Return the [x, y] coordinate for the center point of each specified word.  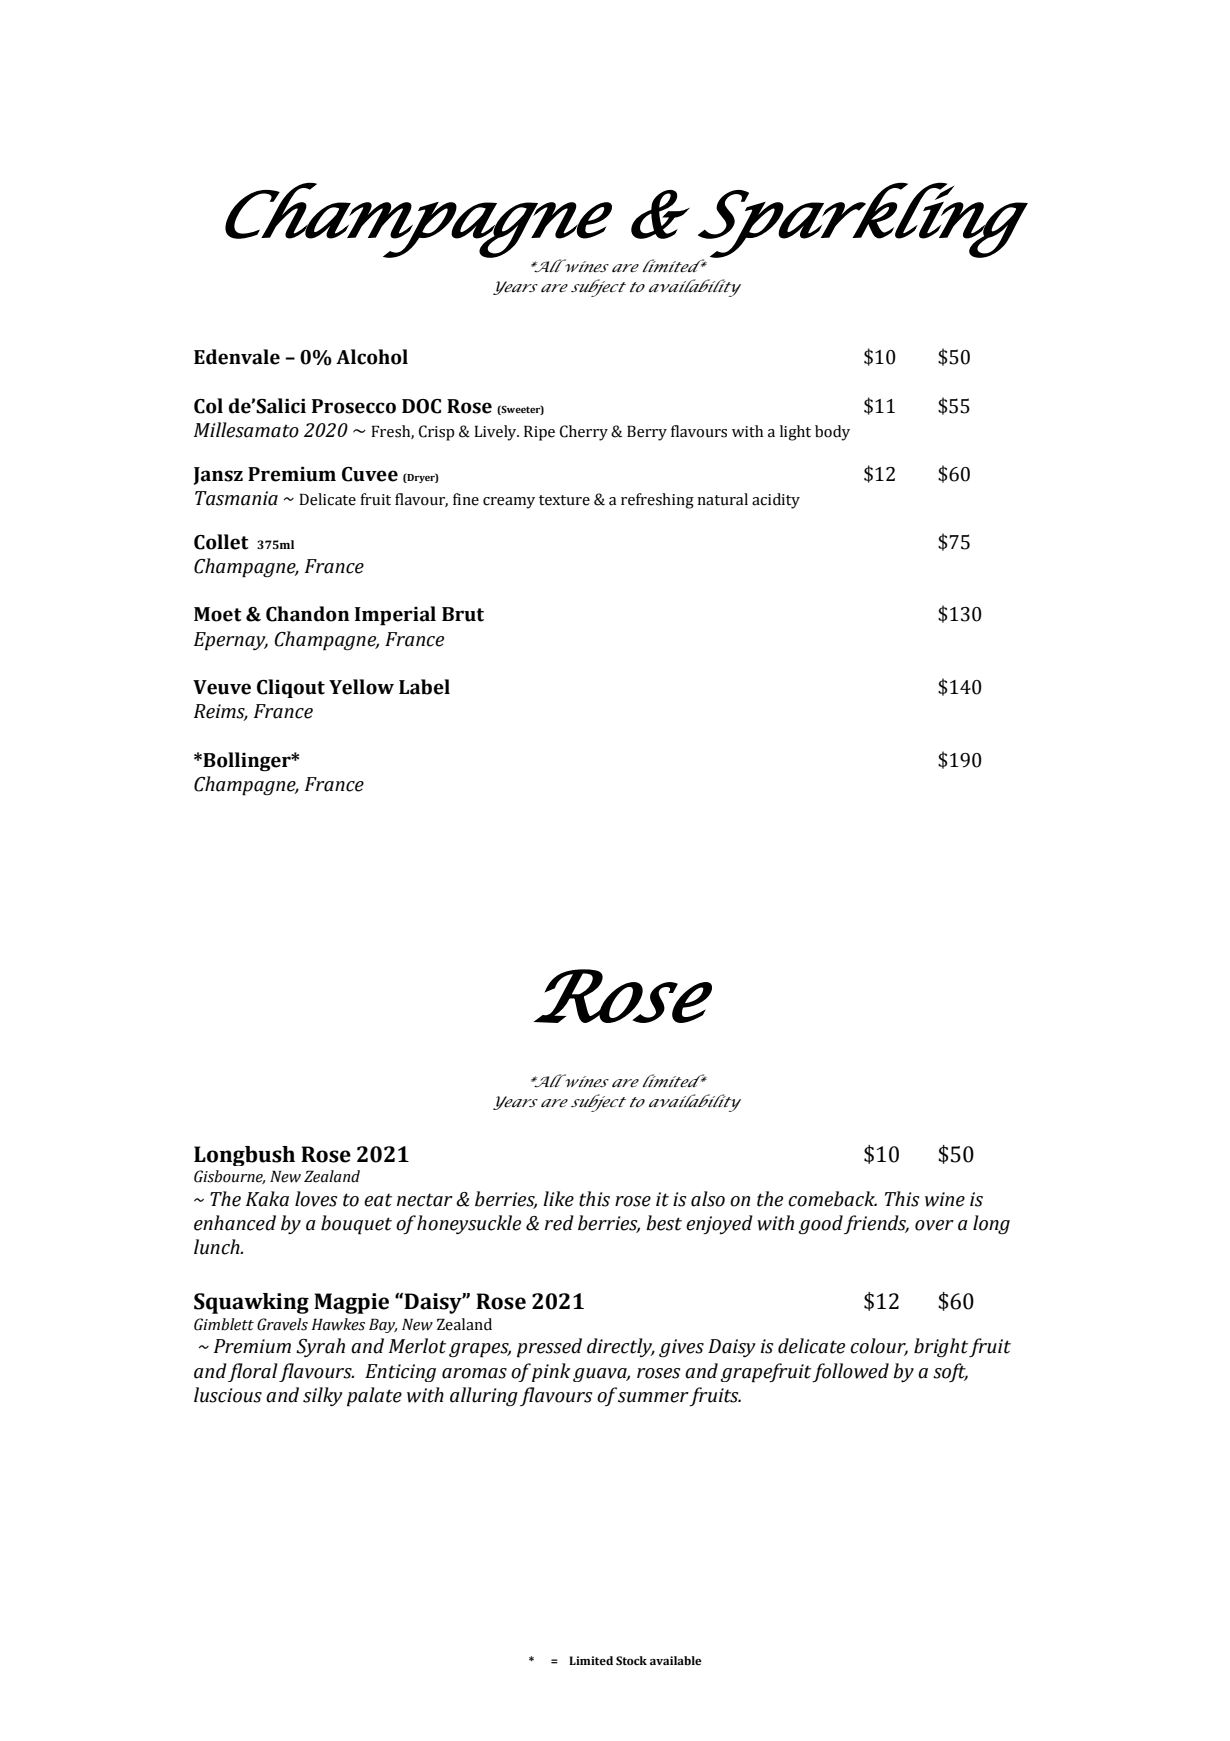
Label [424, 687]
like [558, 1199]
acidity [776, 501]
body [832, 433]
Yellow [361, 687]
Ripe [539, 433]
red [559, 1223]
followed [850, 1372]
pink [551, 1372]
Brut [463, 614]
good [820, 1225]
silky [323, 1396]
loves [316, 1199]
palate [374, 1397]
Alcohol [372, 357]
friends [876, 1224]
